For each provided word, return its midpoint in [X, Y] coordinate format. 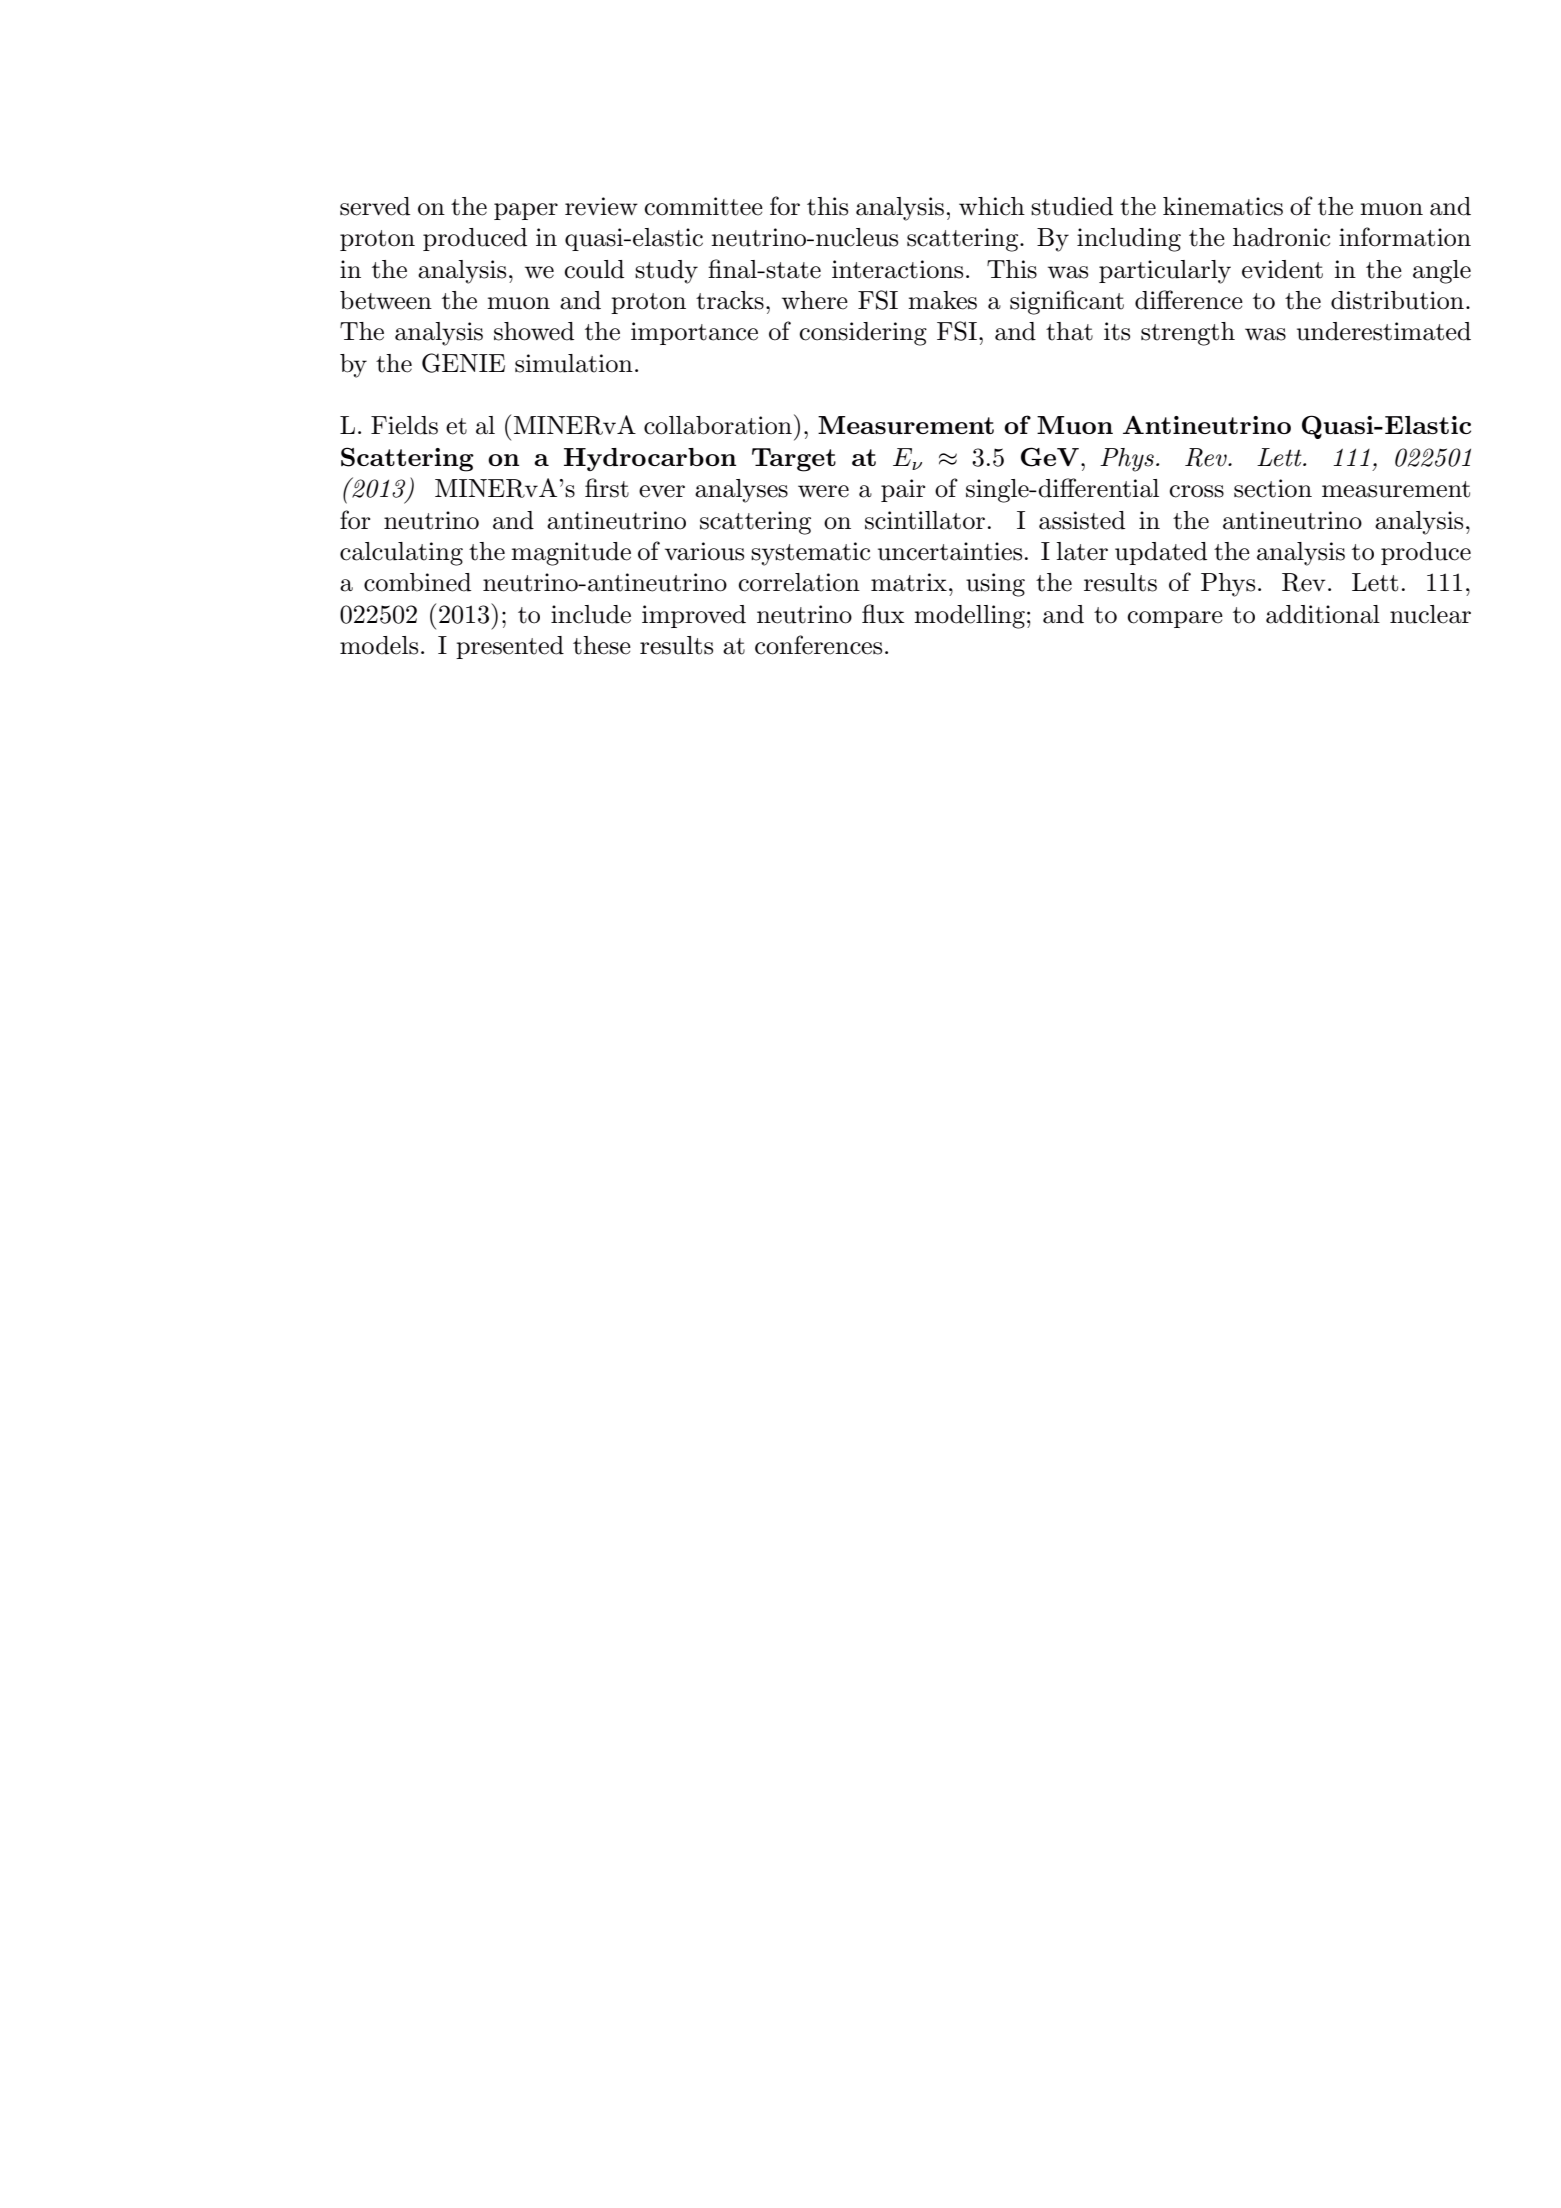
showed [534, 331]
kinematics [1223, 206]
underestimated [1384, 331]
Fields [404, 425]
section [1273, 488]
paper [526, 211]
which [992, 206]
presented [510, 647]
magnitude [571, 554]
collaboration [718, 425]
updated [1161, 553]
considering [863, 334]
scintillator [925, 520]
